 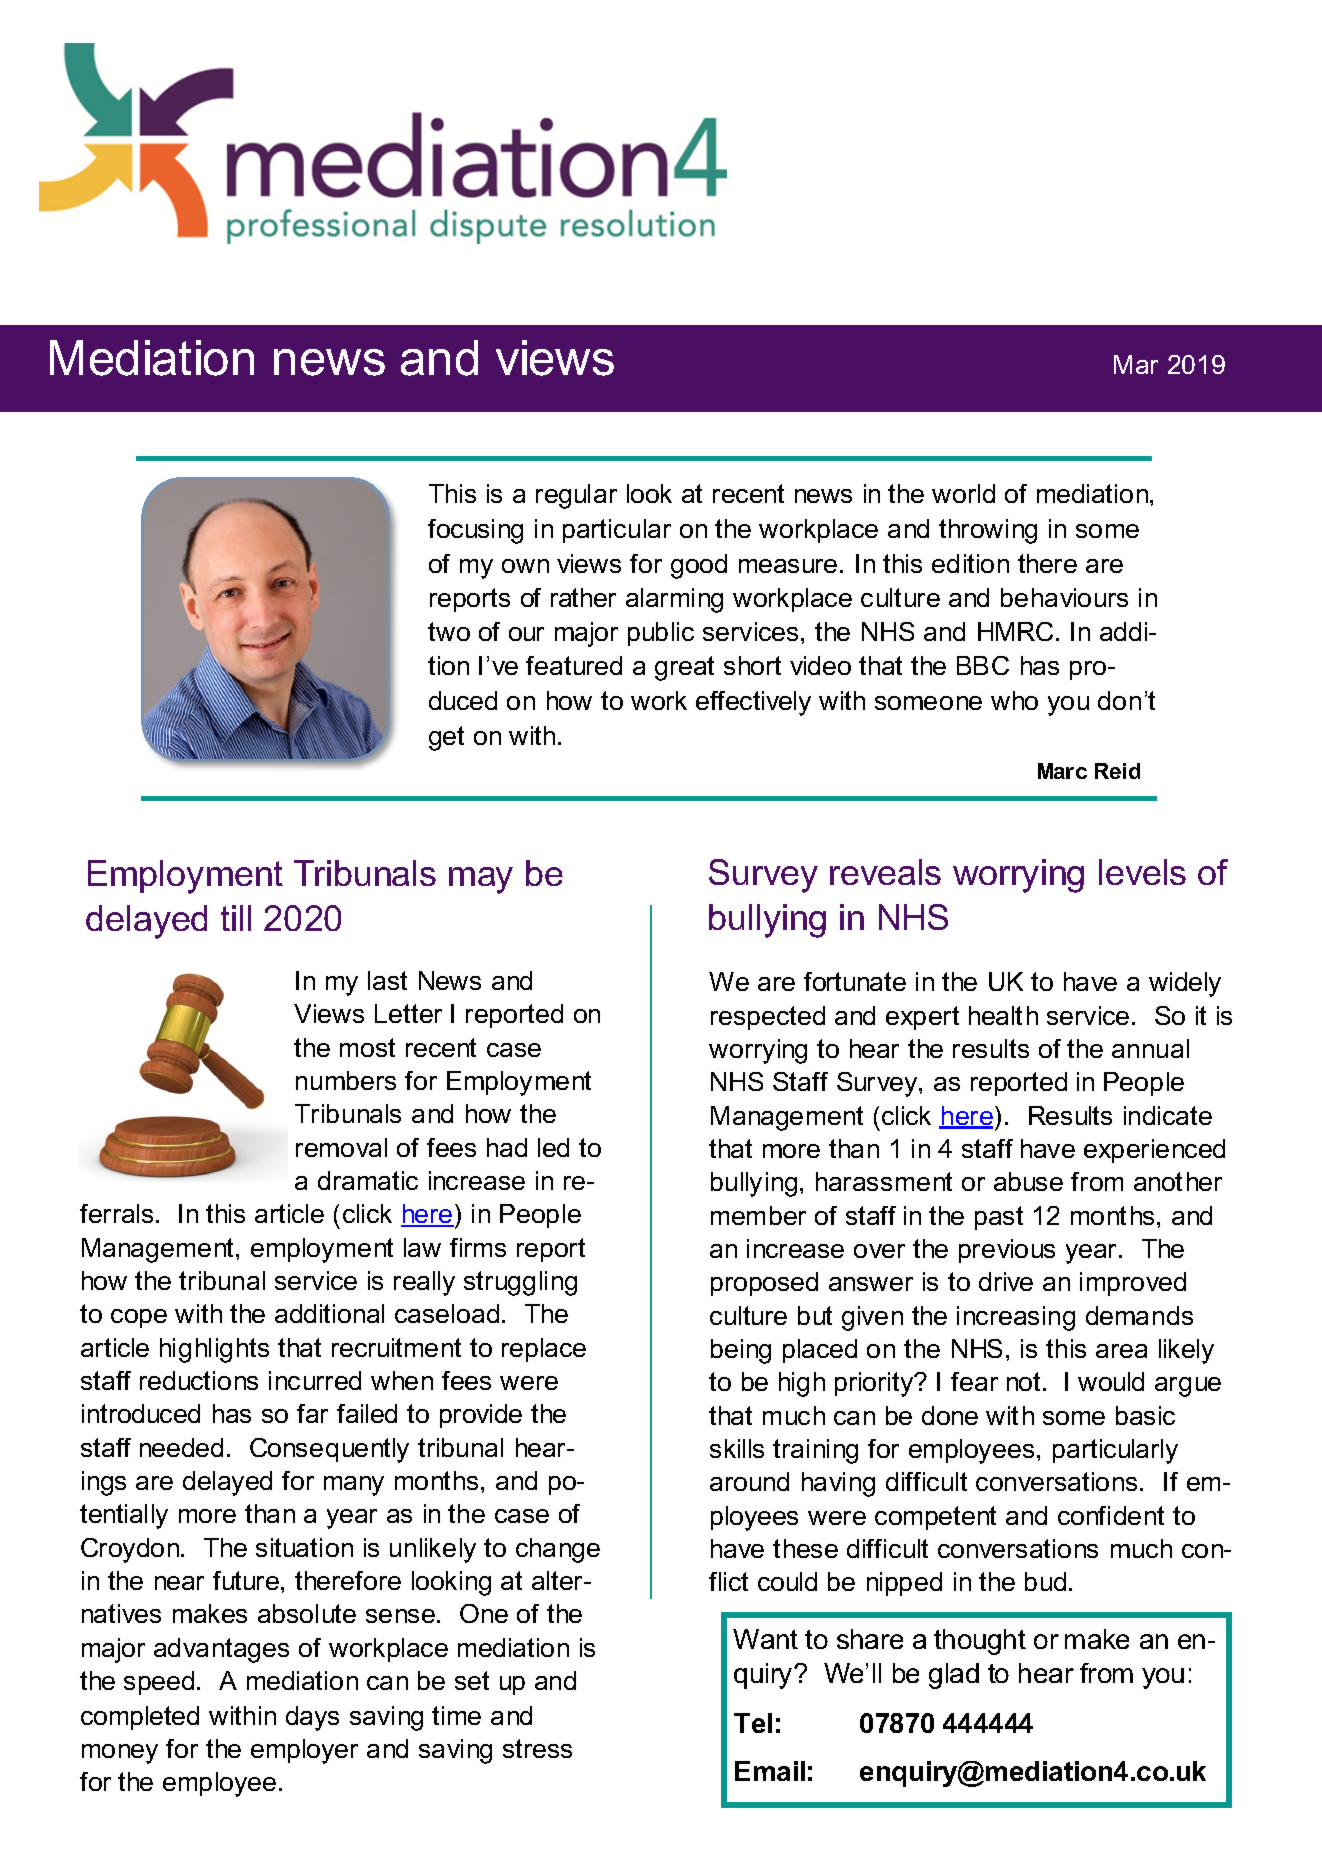 What do you see at coordinates (1028, 1181) in the page?
I see `abuse` at bounding box center [1028, 1181].
